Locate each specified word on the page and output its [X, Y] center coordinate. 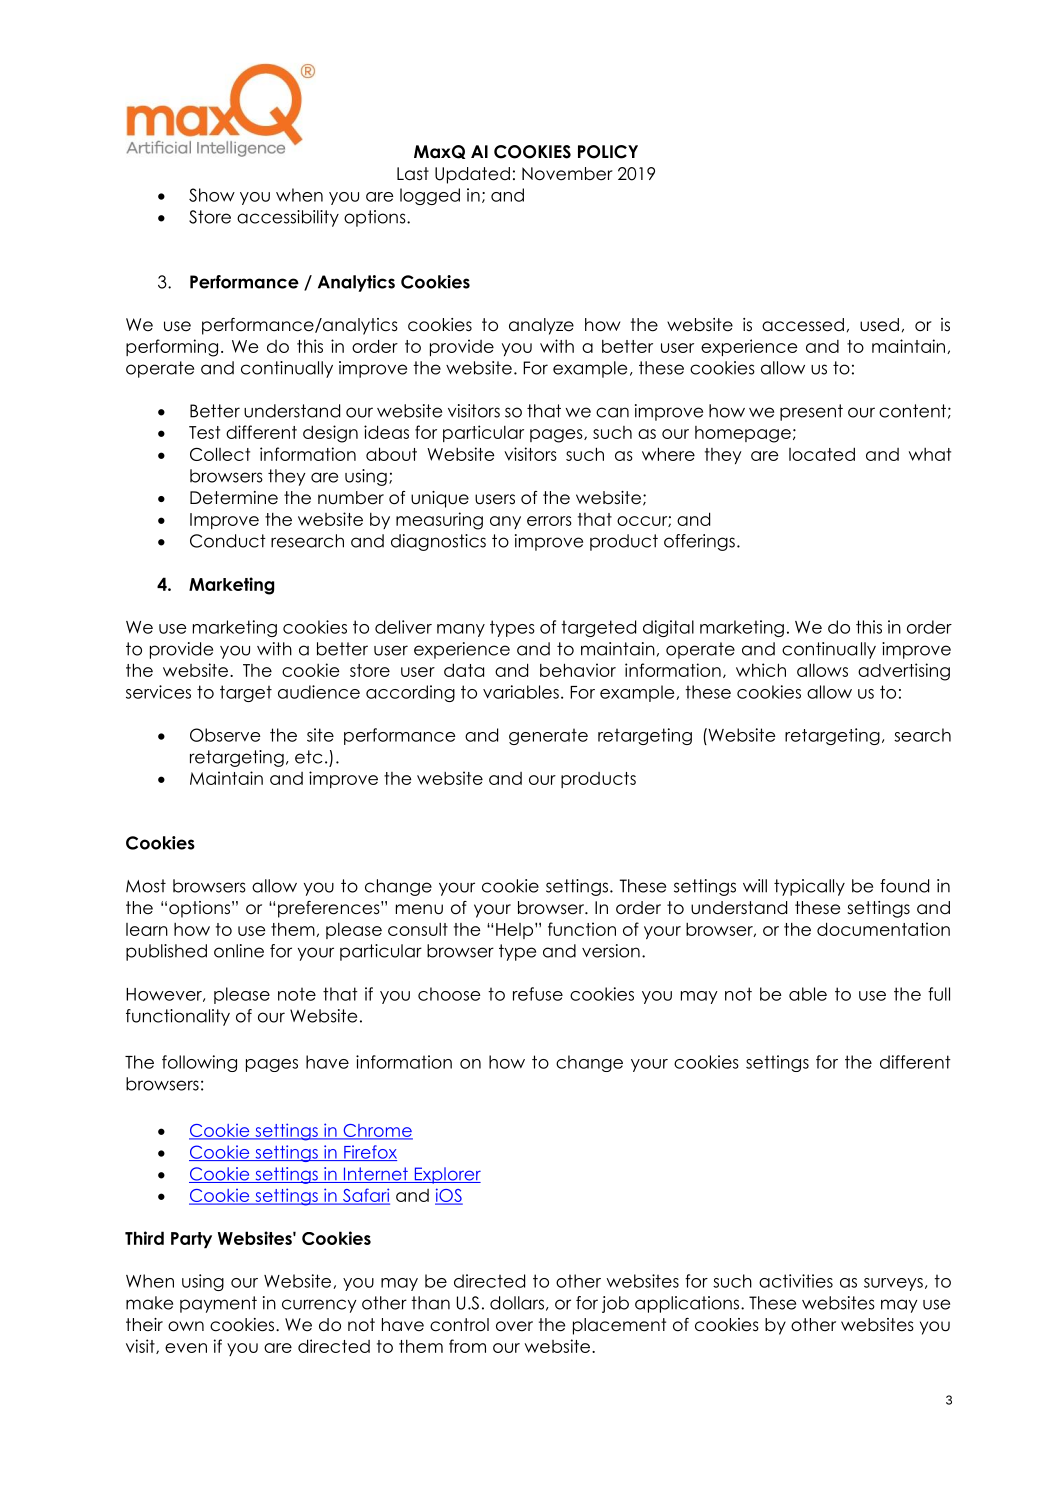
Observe [225, 735]
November [567, 174]
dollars [517, 1303]
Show [212, 195]
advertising [904, 672]
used [879, 325]
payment [218, 1304]
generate [548, 736]
